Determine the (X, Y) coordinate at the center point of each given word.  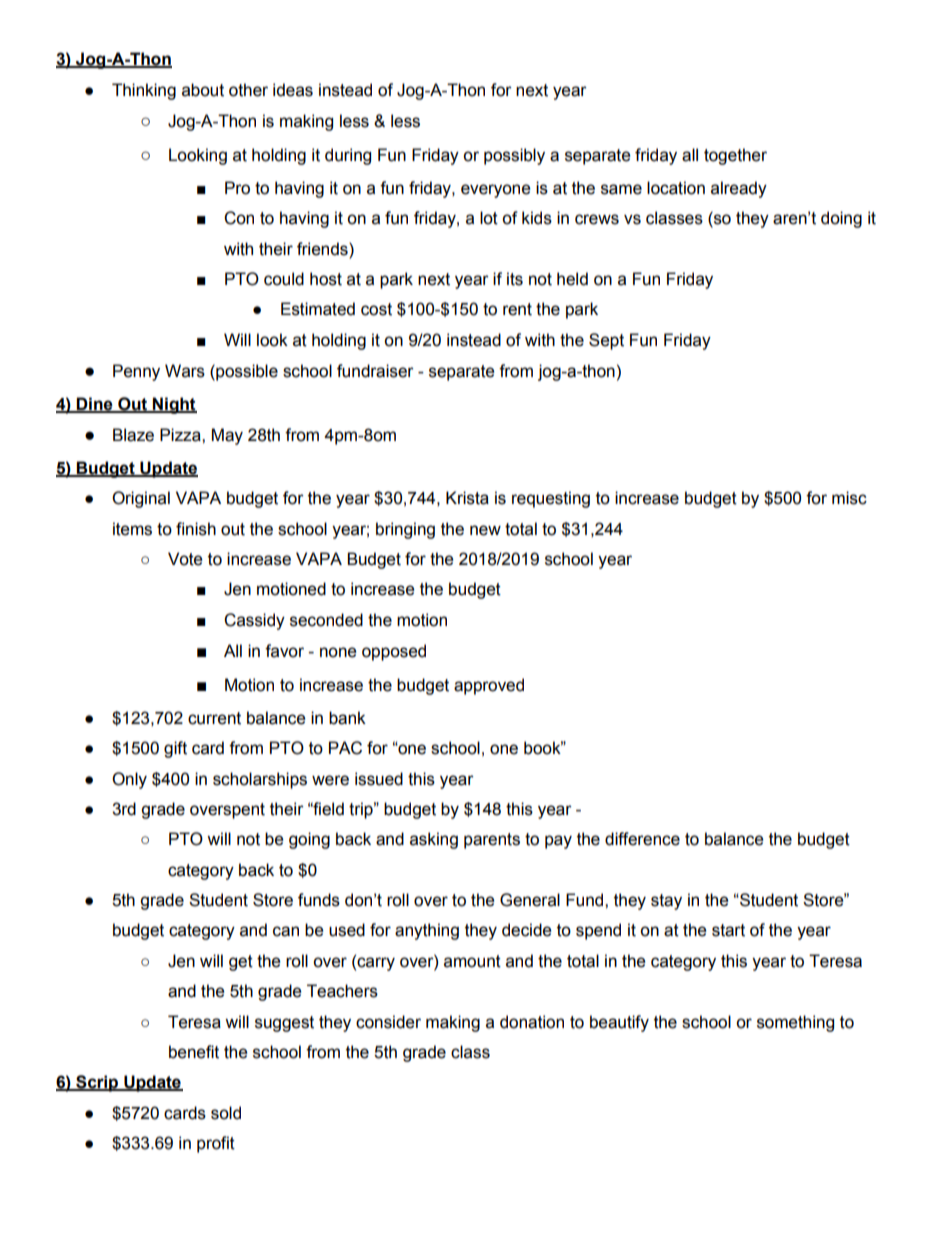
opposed (394, 652)
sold (226, 1113)
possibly (514, 156)
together (735, 156)
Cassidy (254, 621)
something (795, 1023)
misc (849, 498)
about (203, 90)
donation (532, 1022)
